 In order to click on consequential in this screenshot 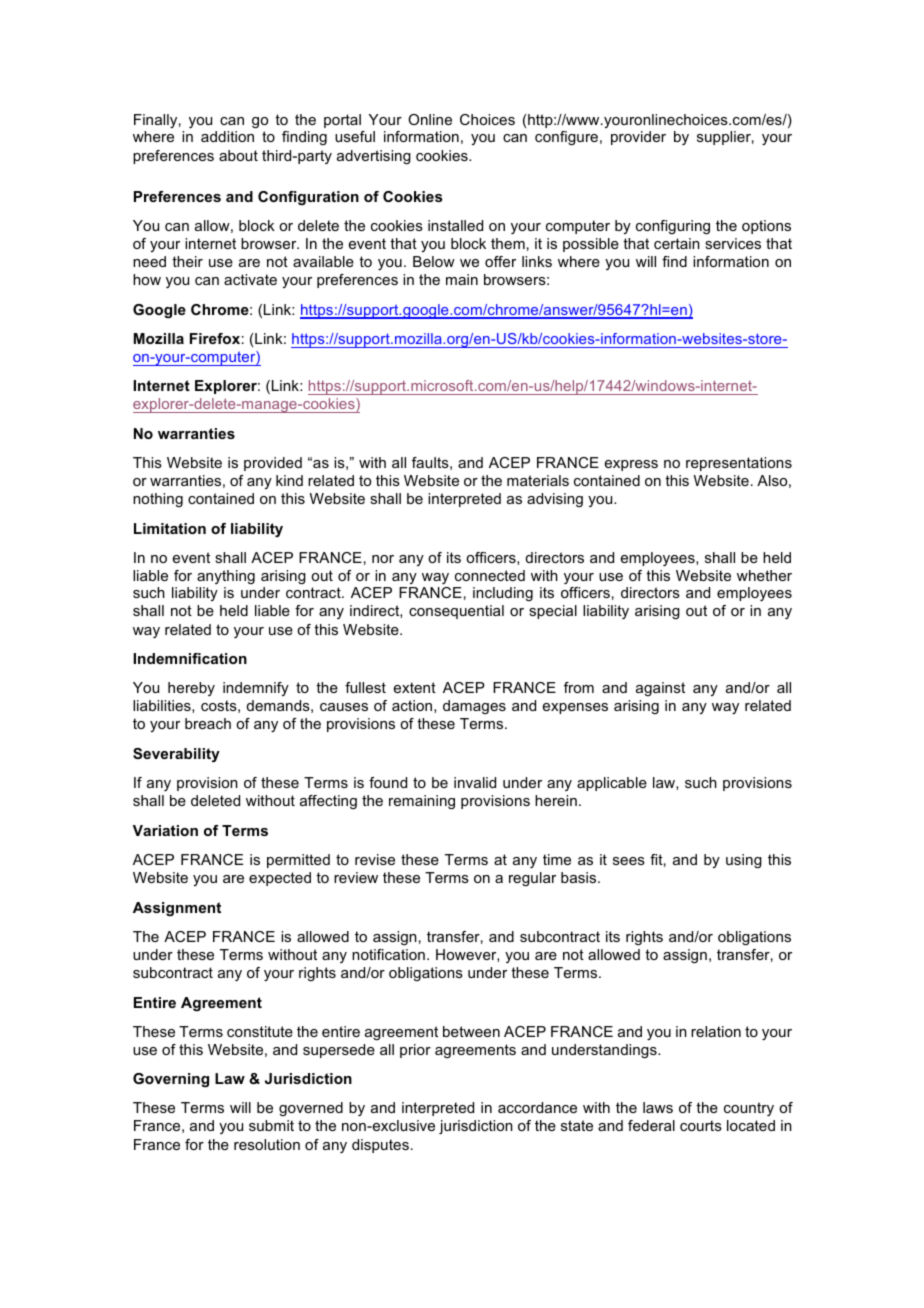, I will do `click(456, 612)`.
